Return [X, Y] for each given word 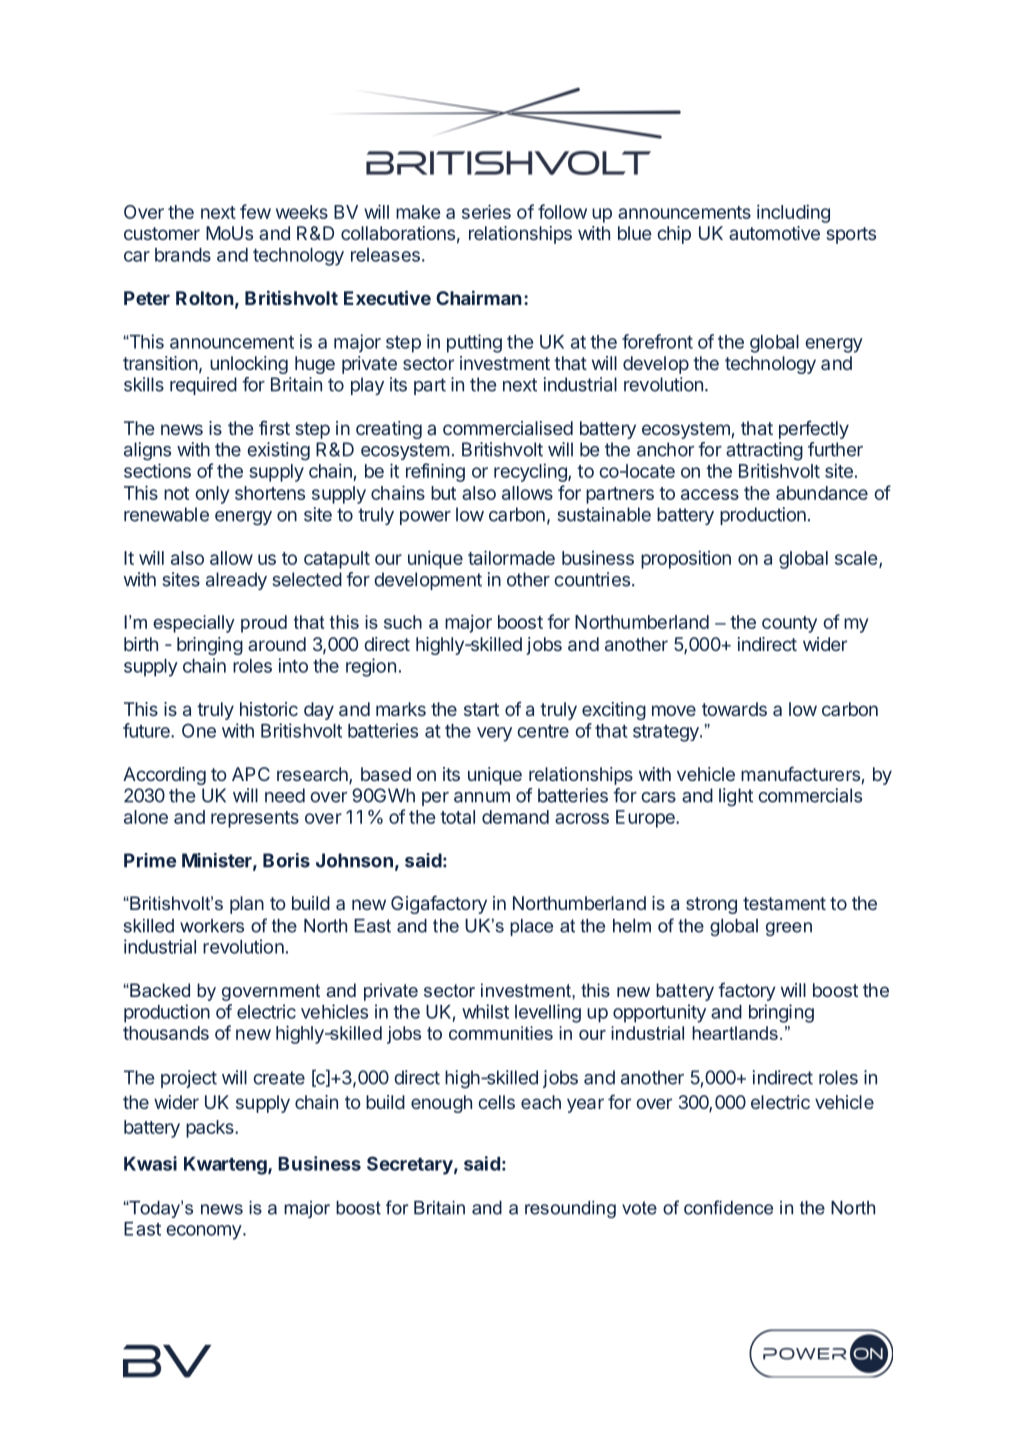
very [494, 734]
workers [212, 926]
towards [734, 709]
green [789, 929]
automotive [774, 233]
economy [204, 1232]
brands [183, 255]
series [486, 211]
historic [269, 709]
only [212, 495]
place [531, 927]
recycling [531, 472]
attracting [764, 451]
